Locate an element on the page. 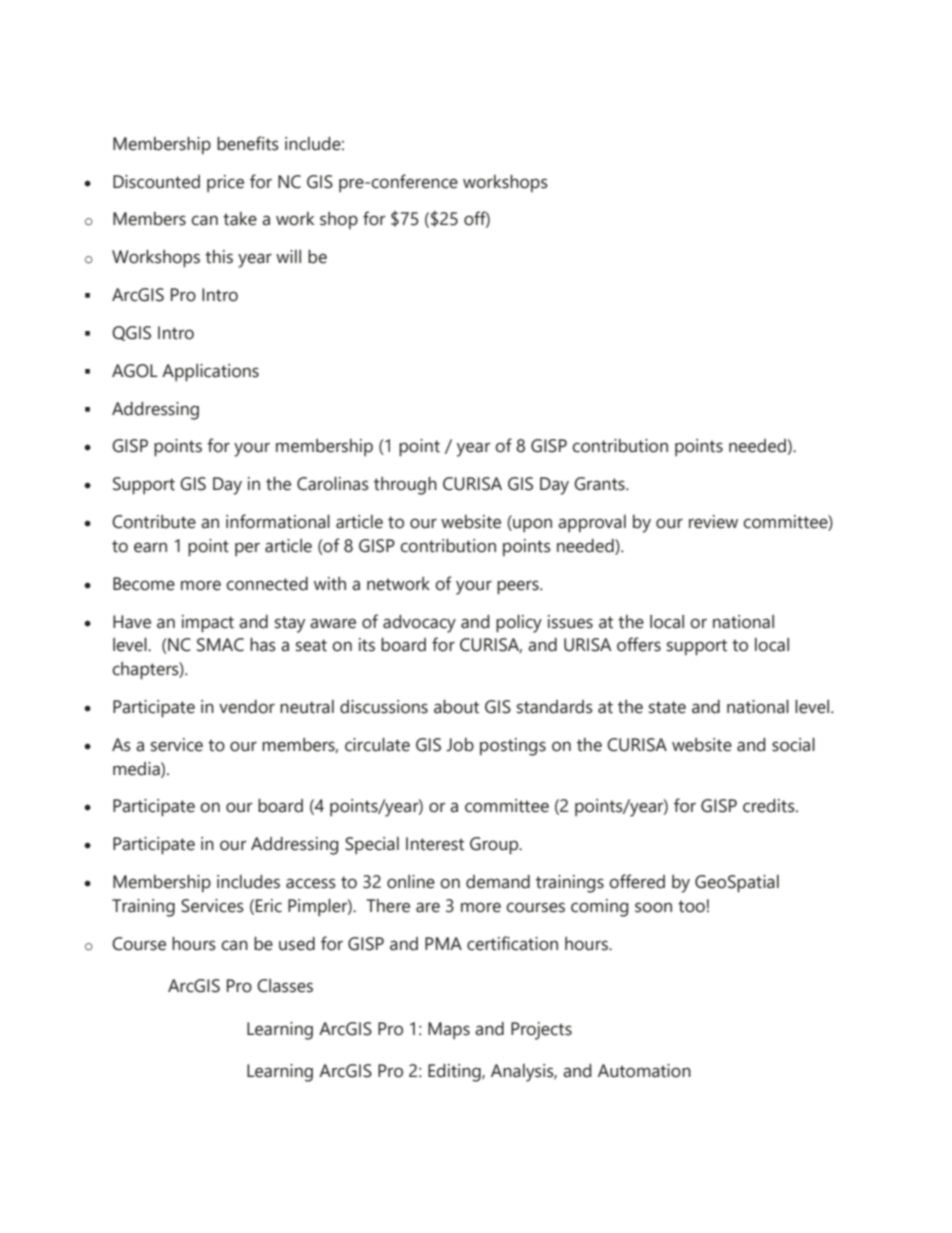 Image resolution: width=952 pixels, height=1233 pixels. Job is located at coordinates (460, 745).
